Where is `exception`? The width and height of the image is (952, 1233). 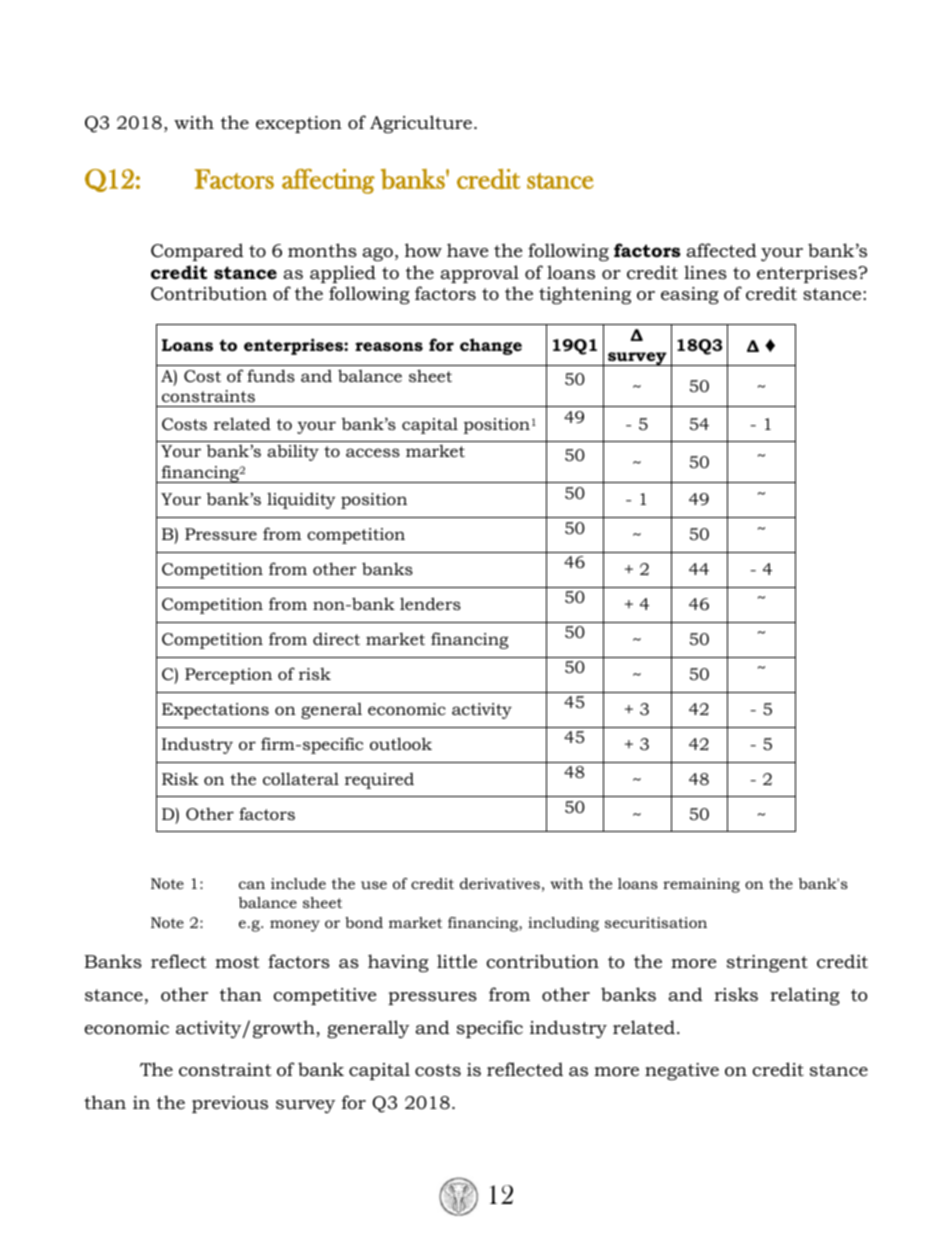
exception is located at coordinates (299, 124).
